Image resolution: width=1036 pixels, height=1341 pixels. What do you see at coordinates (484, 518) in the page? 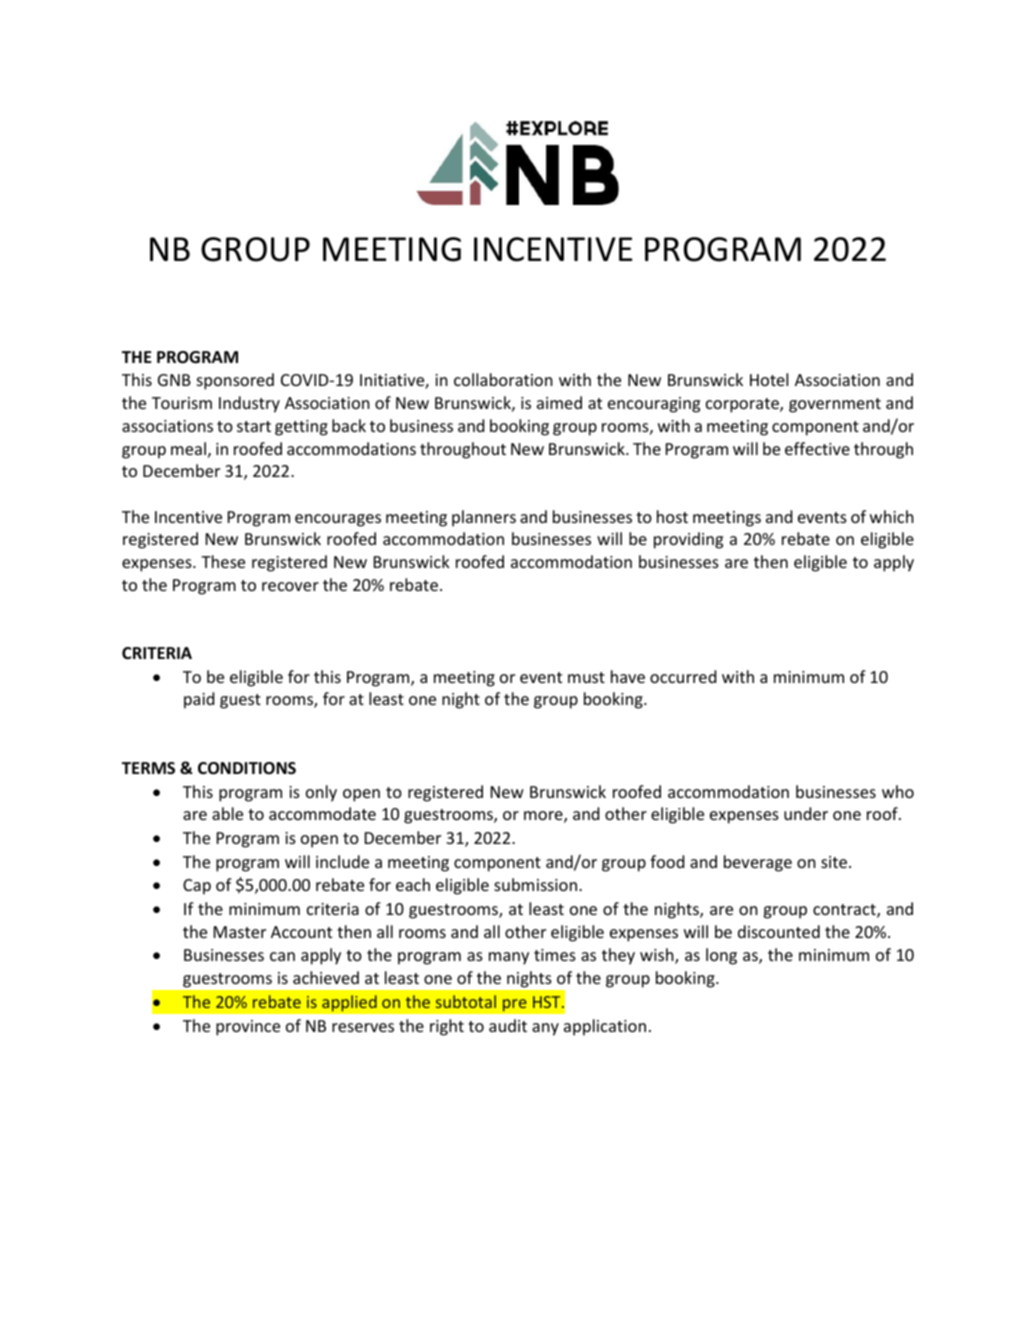
I see `planners` at bounding box center [484, 518].
